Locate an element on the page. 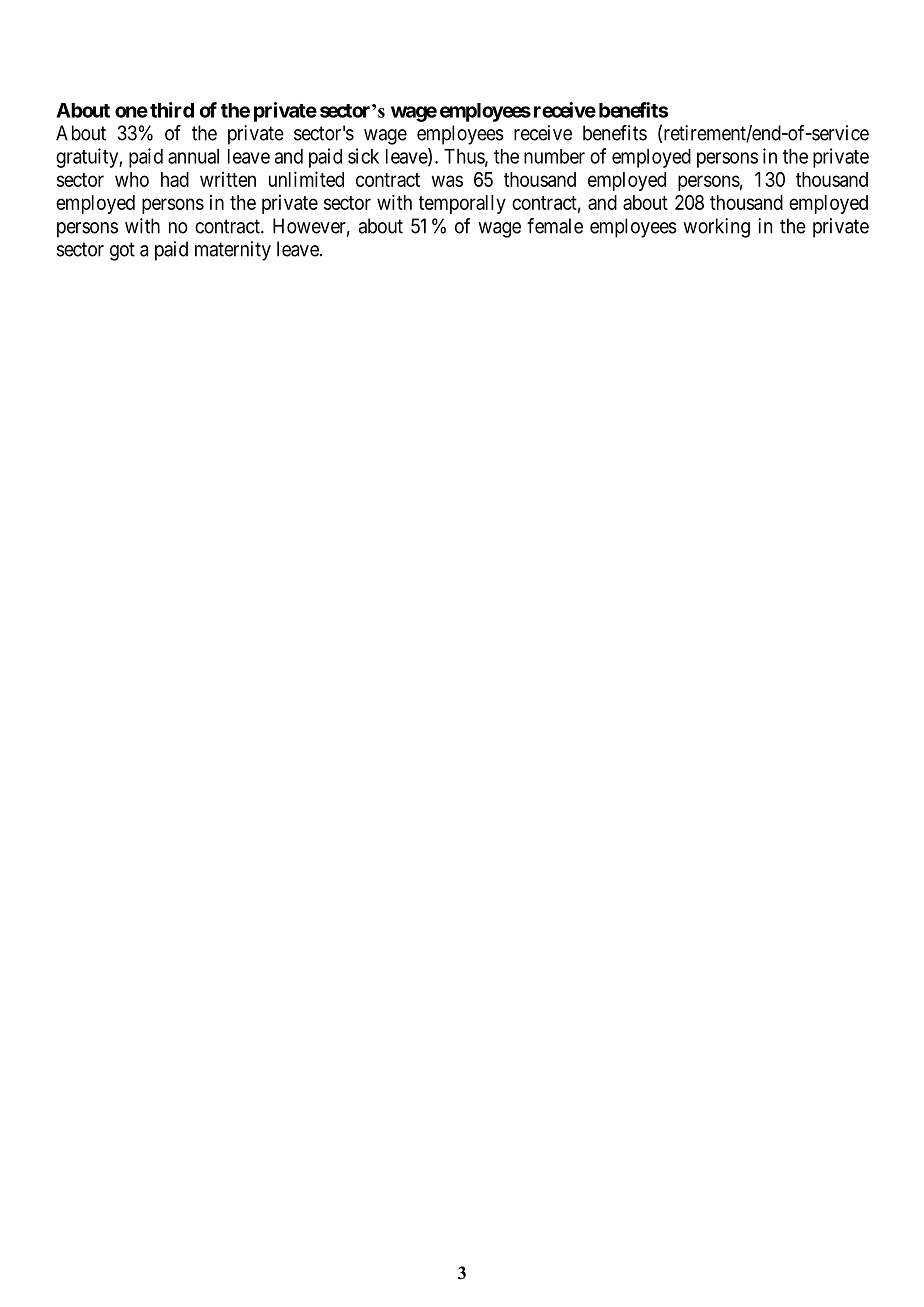 The height and width of the image is (1307, 924). number is located at coordinates (554, 156).
